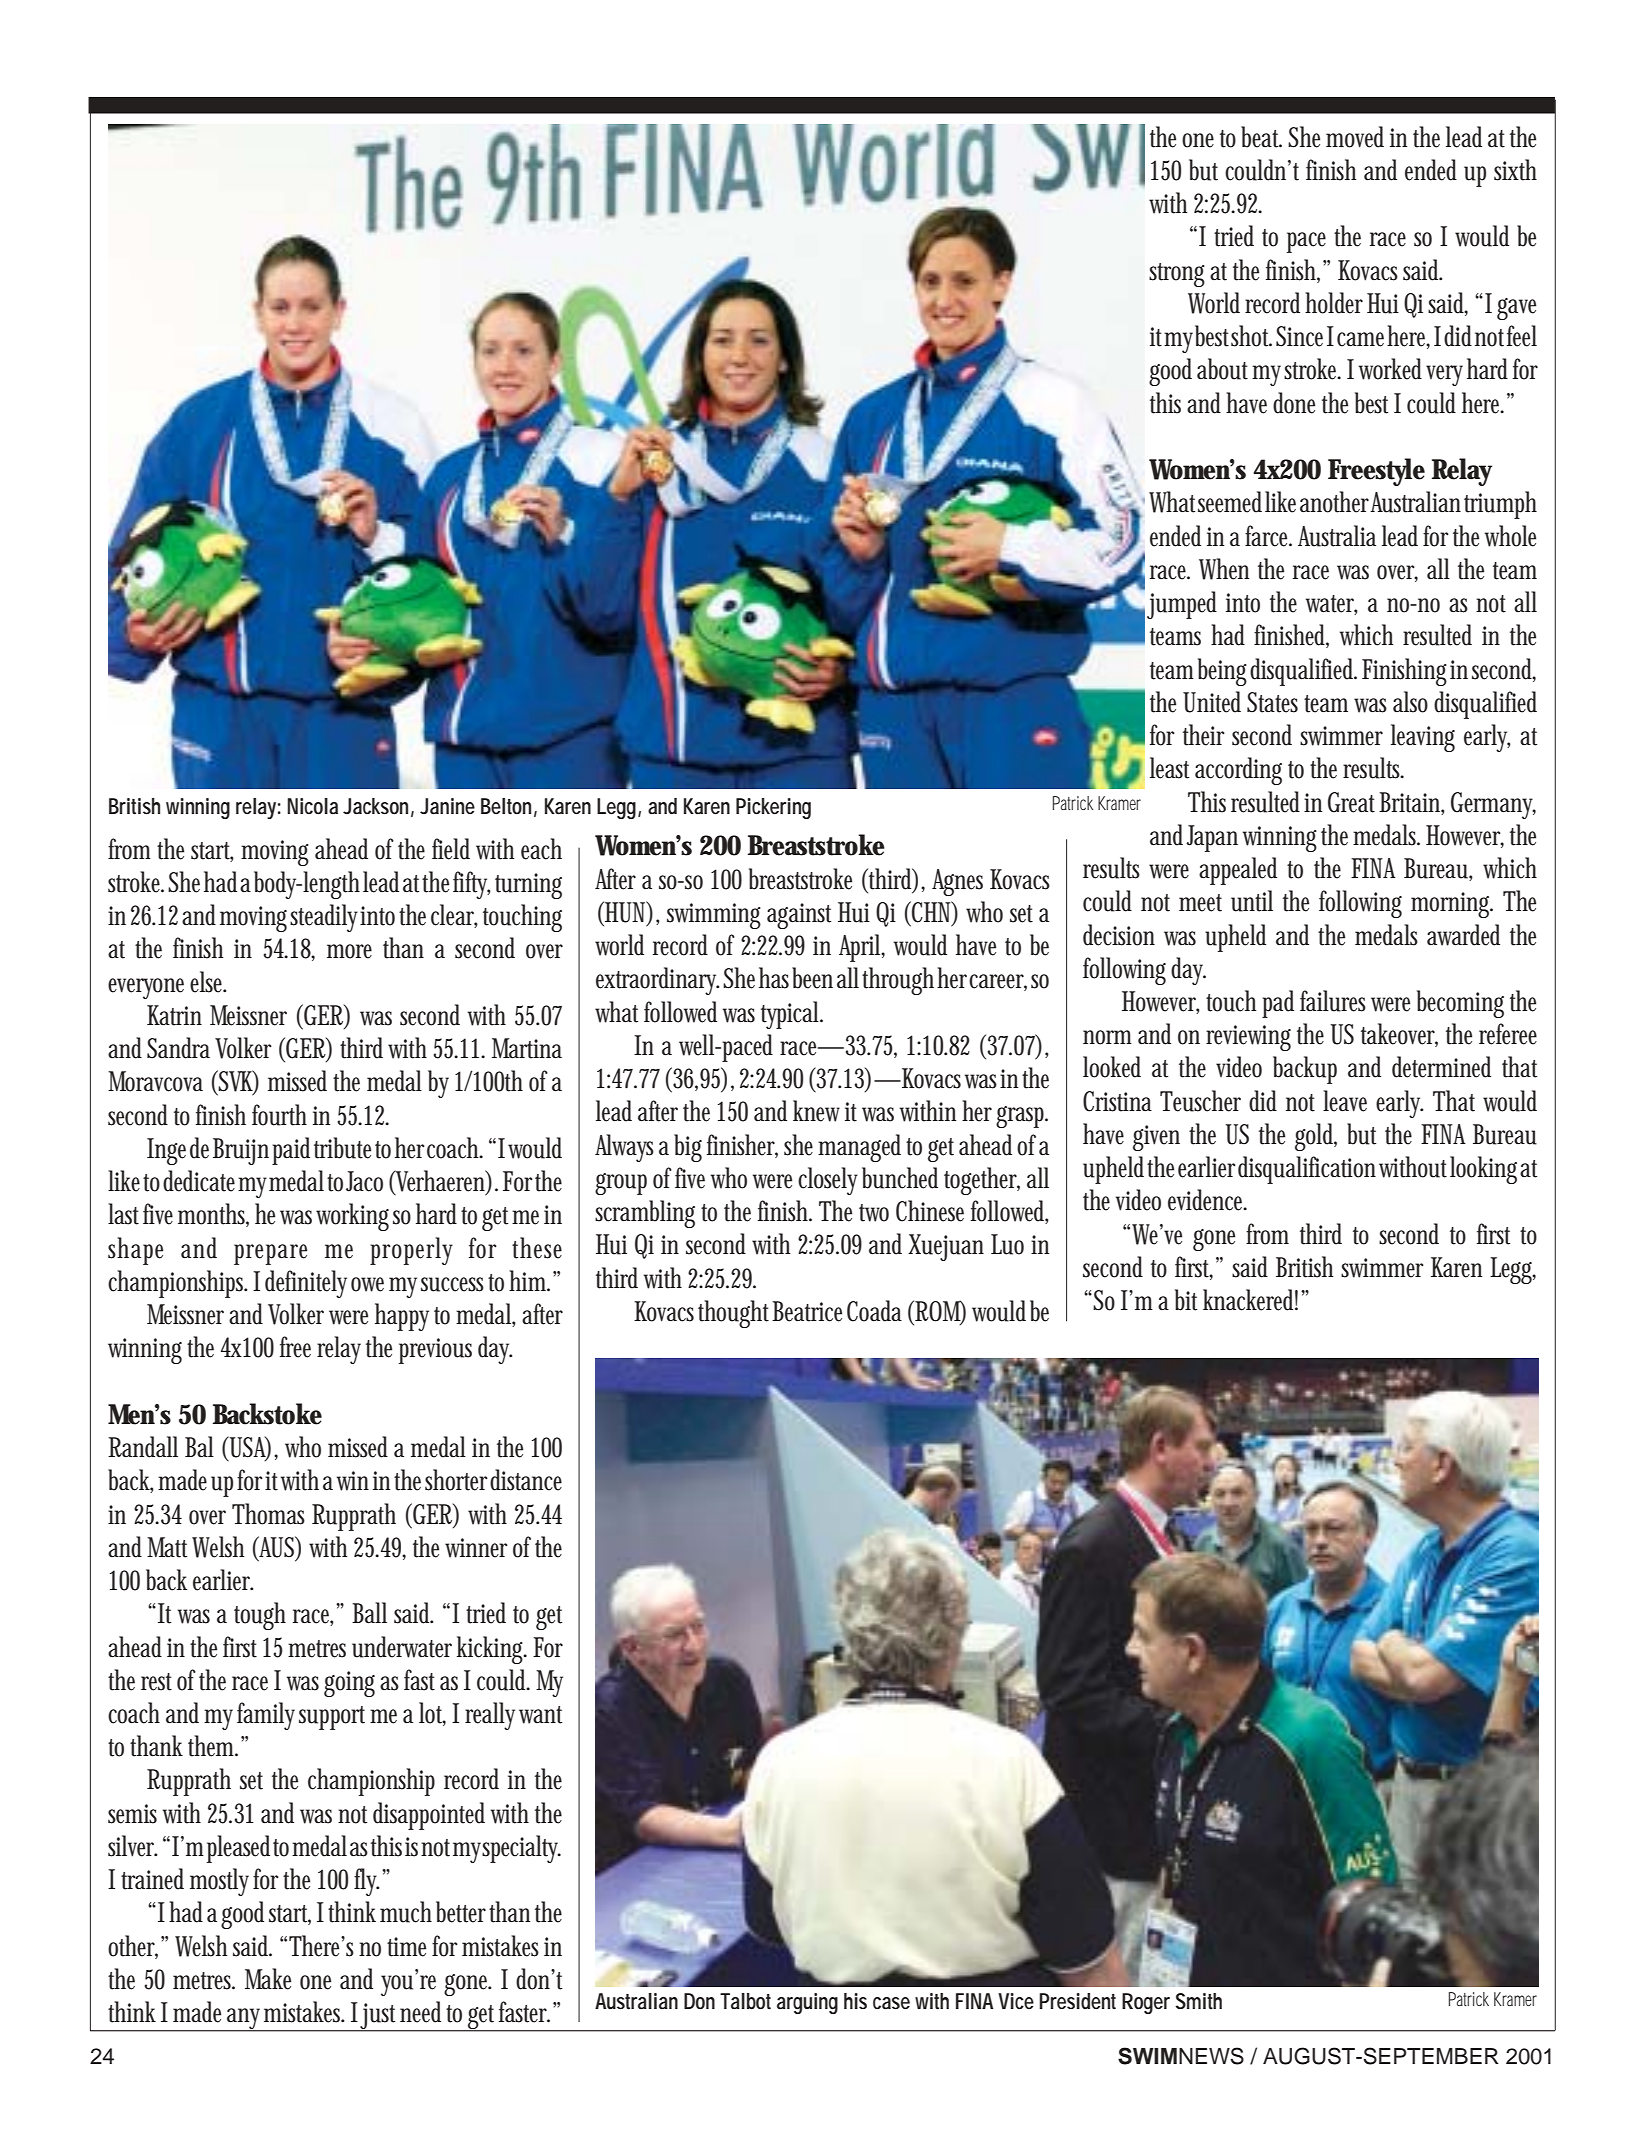 This document has height=2144, width=1645. I want to click on Nicola, so click(312, 806).
